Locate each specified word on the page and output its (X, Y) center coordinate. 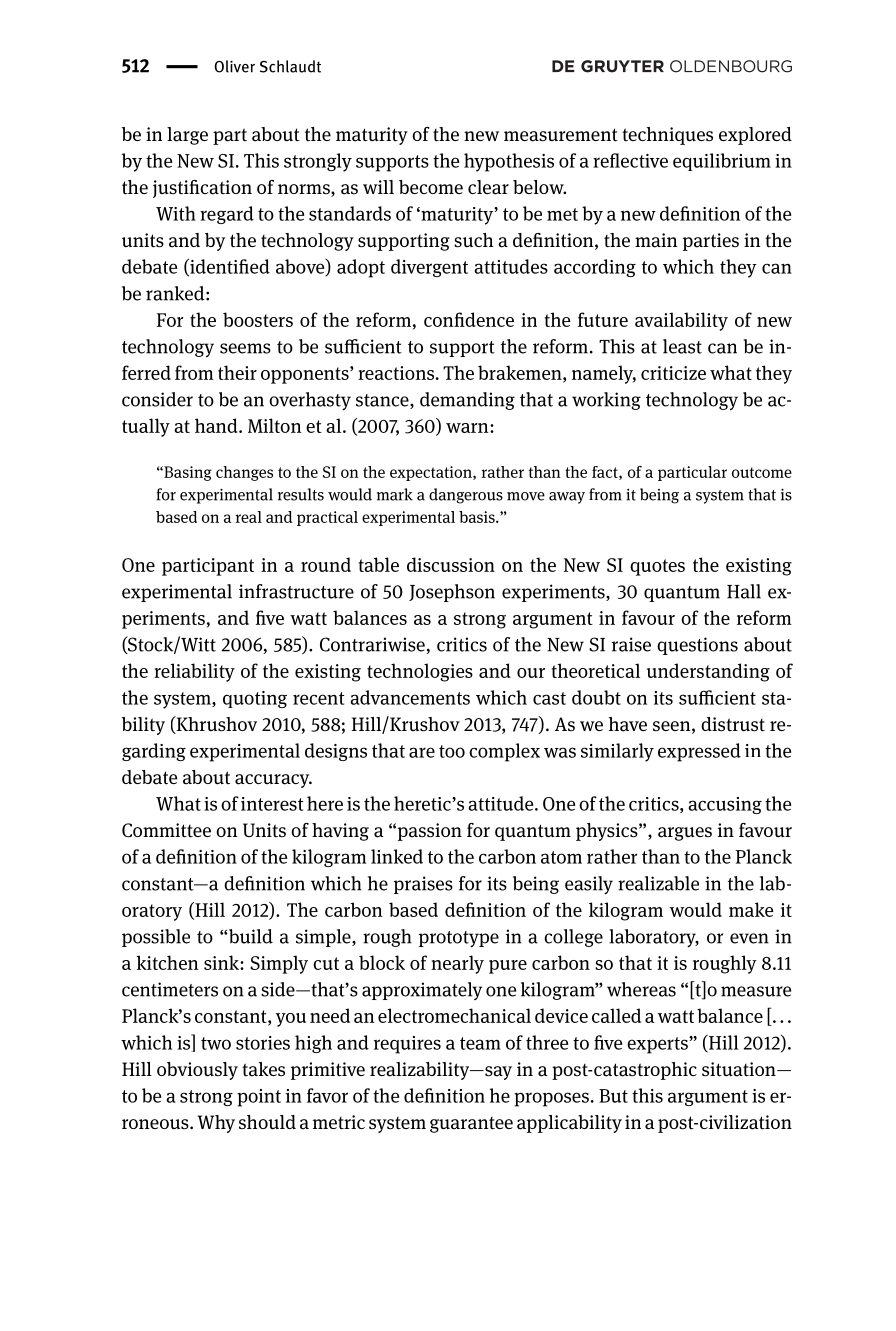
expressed (699, 752)
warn (468, 428)
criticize (673, 373)
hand (217, 425)
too (452, 751)
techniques (667, 136)
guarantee (471, 1125)
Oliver (234, 66)
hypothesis (509, 162)
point (259, 1098)
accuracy (273, 781)
